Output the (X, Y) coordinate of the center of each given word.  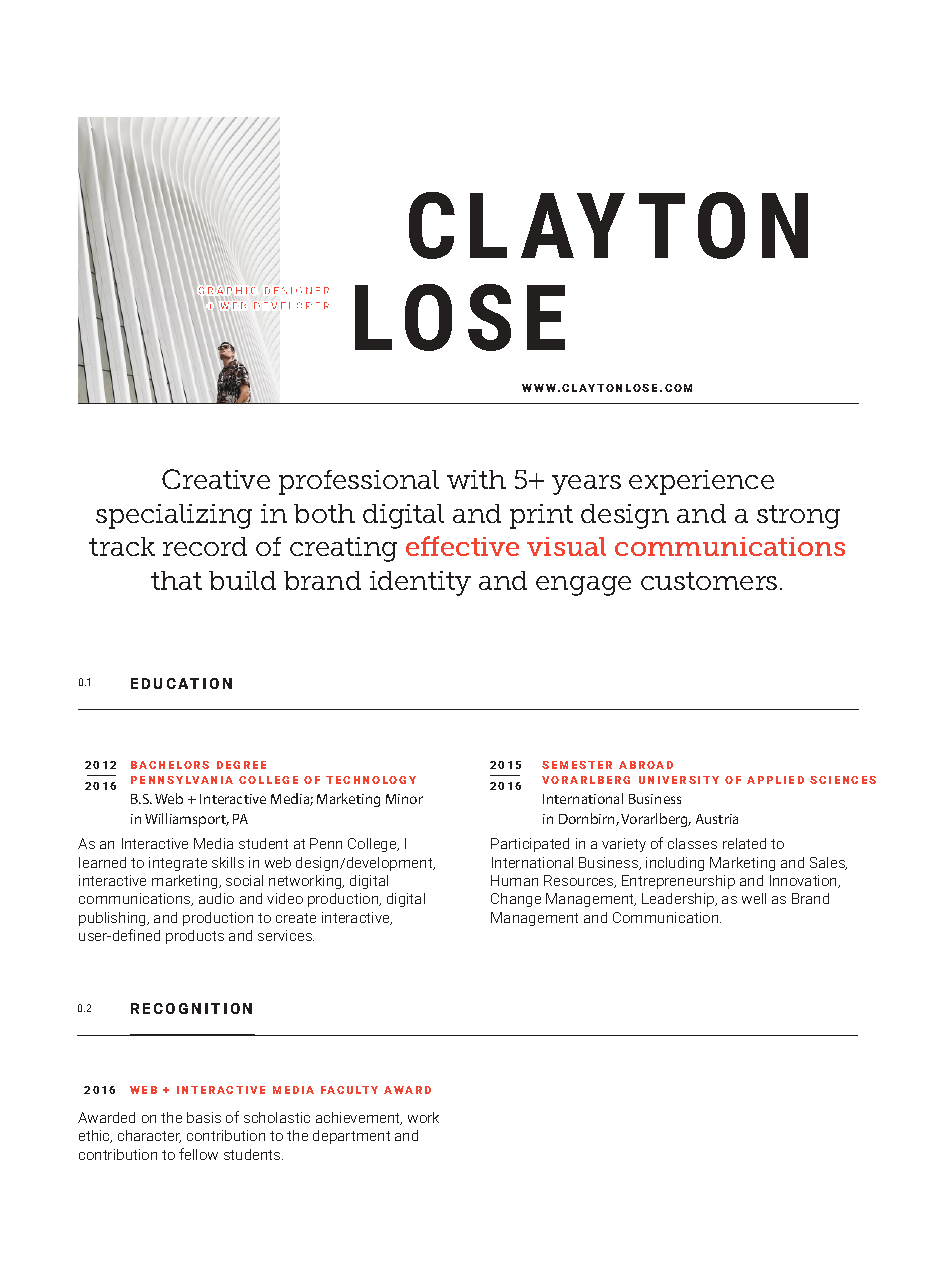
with (476, 479)
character (149, 1136)
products (195, 937)
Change (516, 900)
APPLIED (775, 780)
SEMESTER (577, 765)
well (754, 898)
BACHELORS (170, 765)
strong (798, 517)
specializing (174, 516)
